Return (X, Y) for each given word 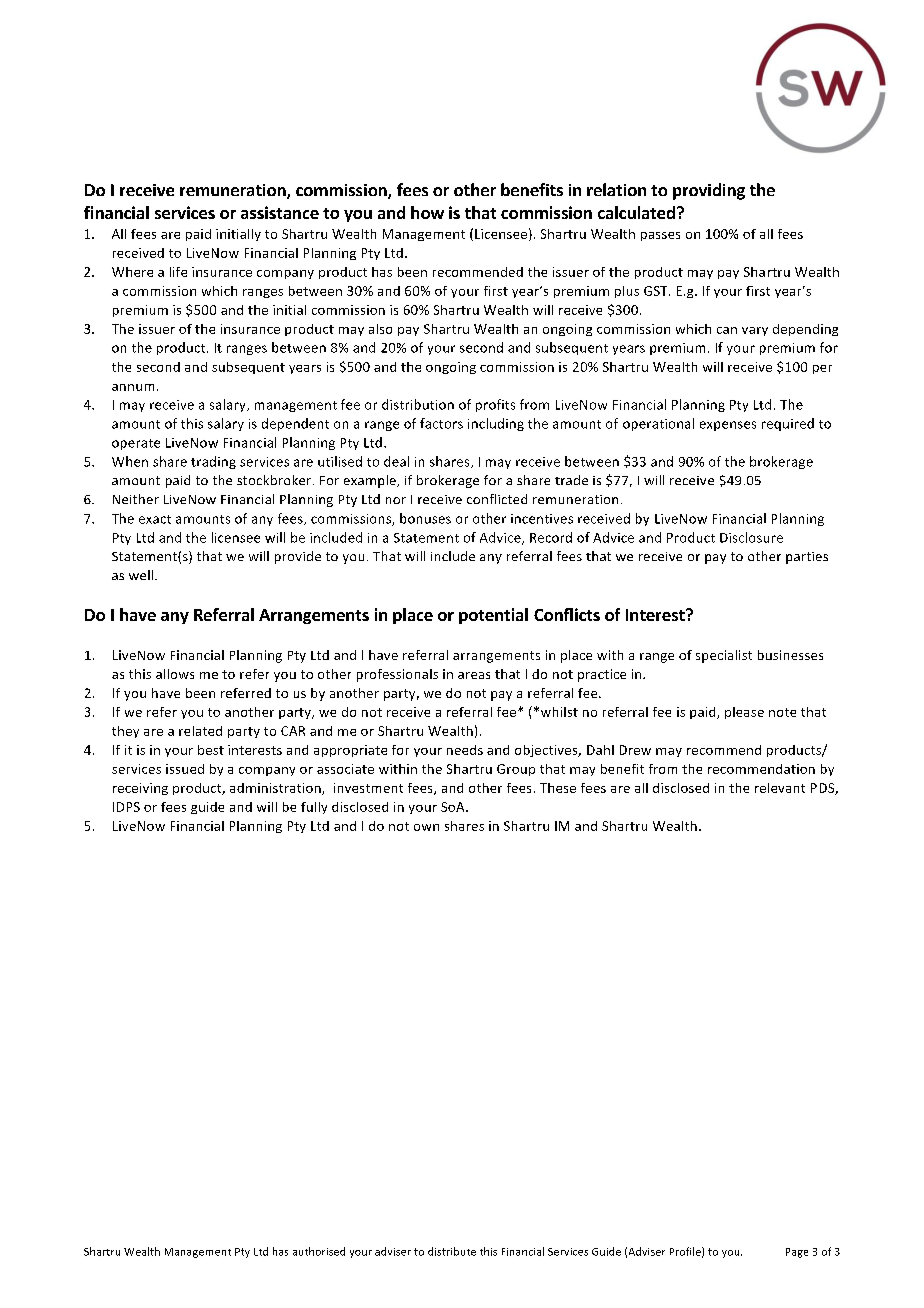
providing (709, 191)
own (426, 827)
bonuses (425, 518)
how (427, 212)
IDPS (126, 807)
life (178, 272)
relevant (780, 788)
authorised (319, 1251)
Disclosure (751, 537)
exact (155, 519)
